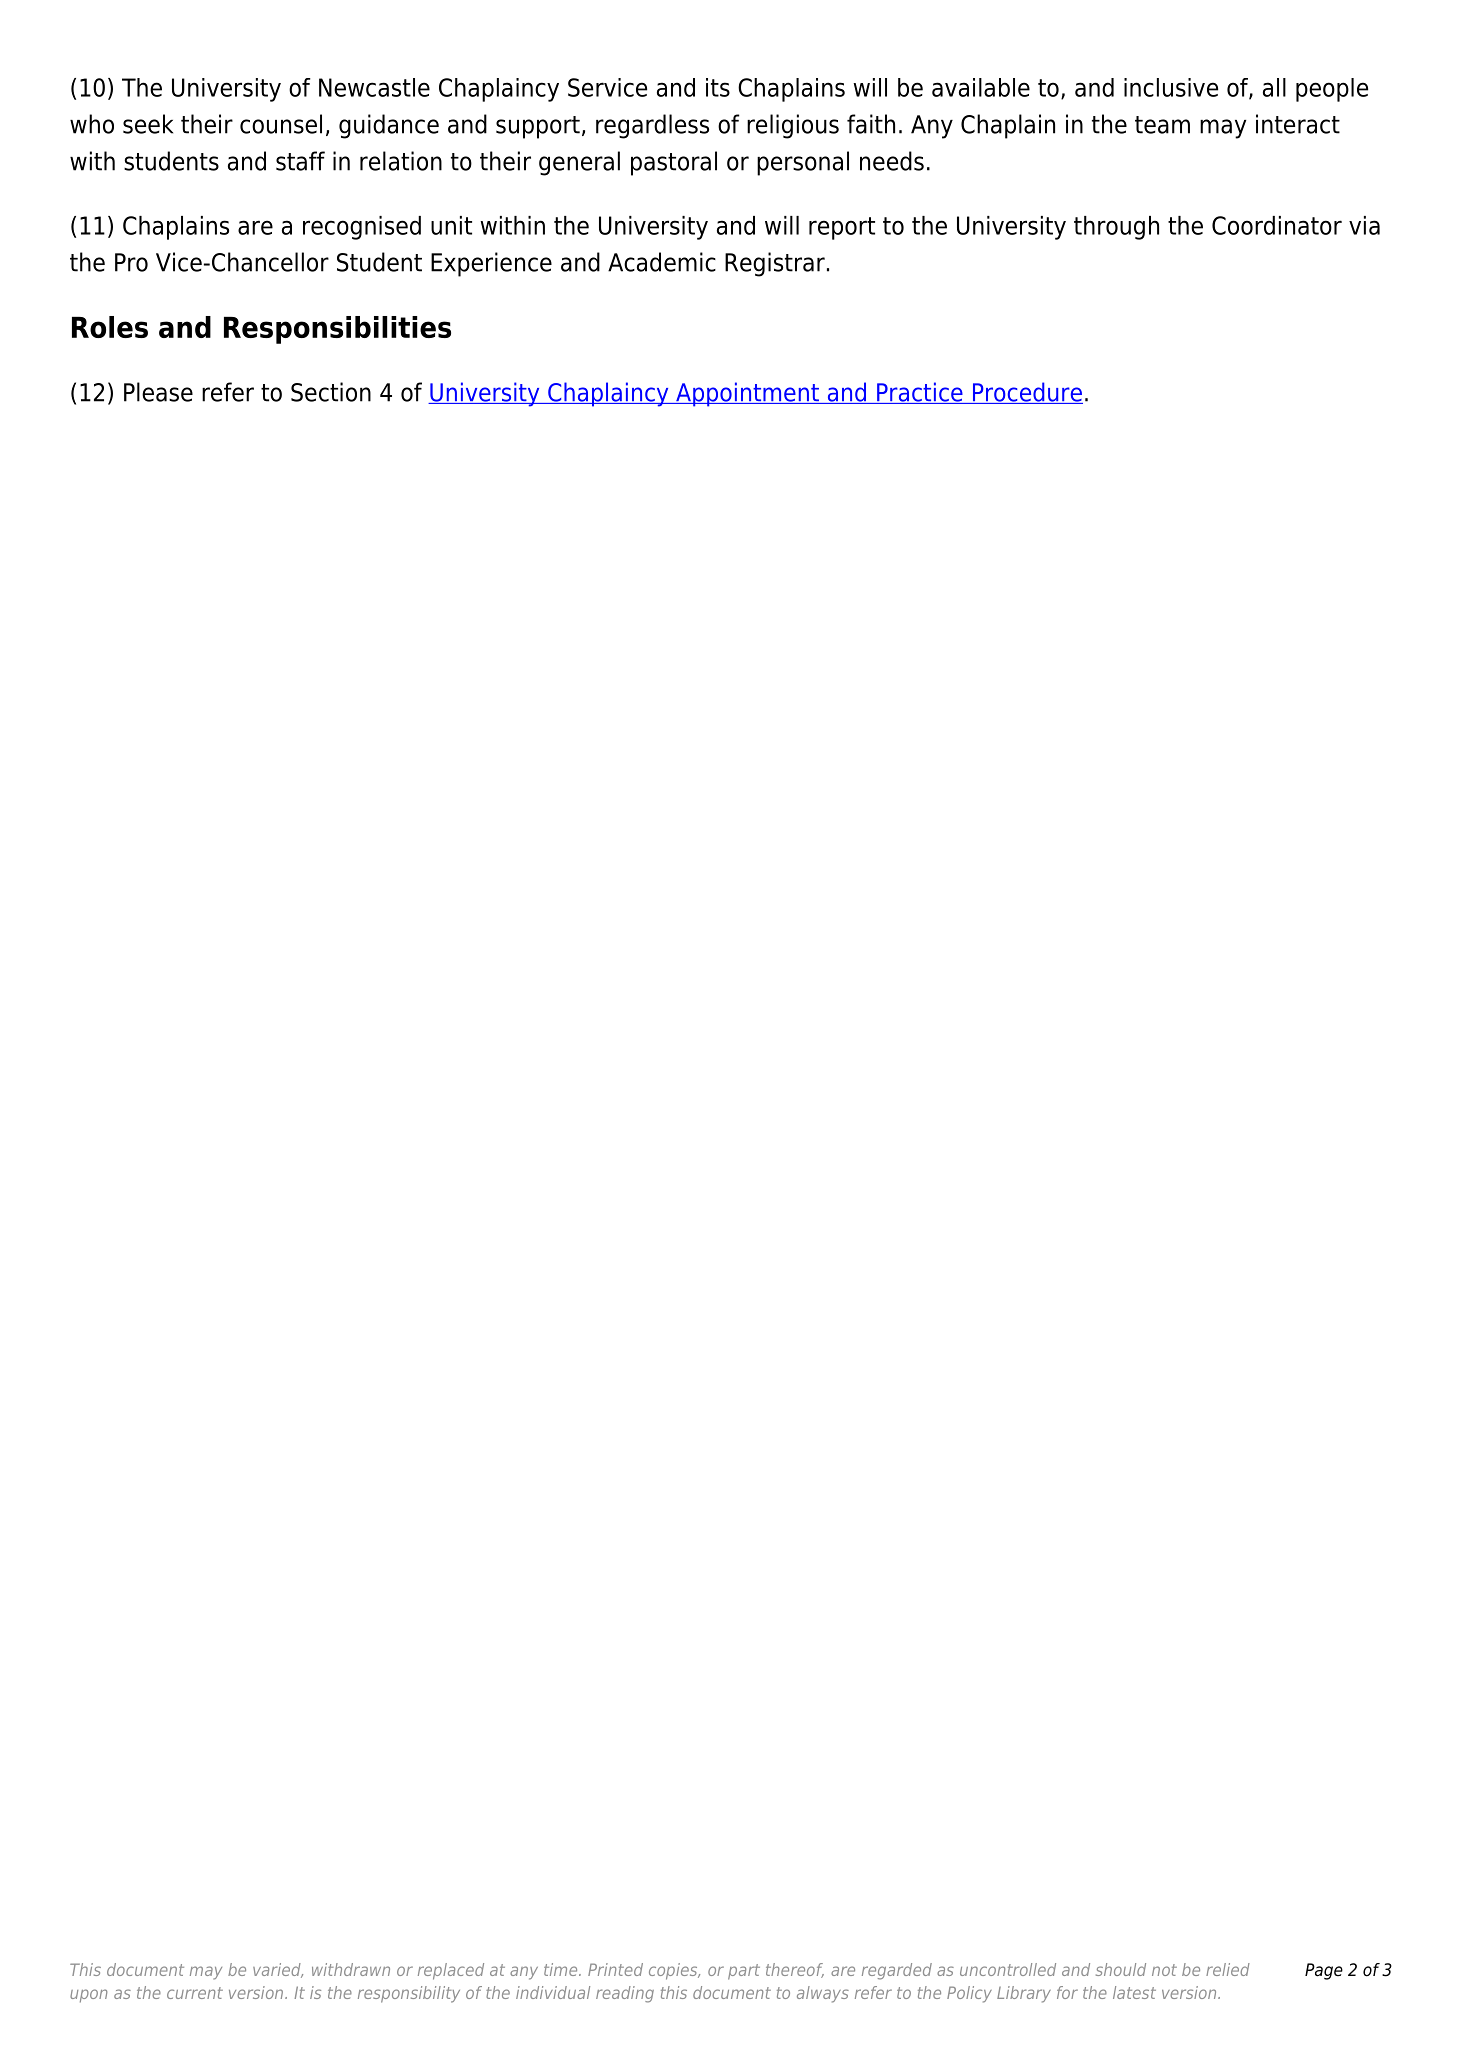 This image has height=2067, width=1462. Describe the element at coordinates (195, 1993) in the image. I see `current` at that location.
